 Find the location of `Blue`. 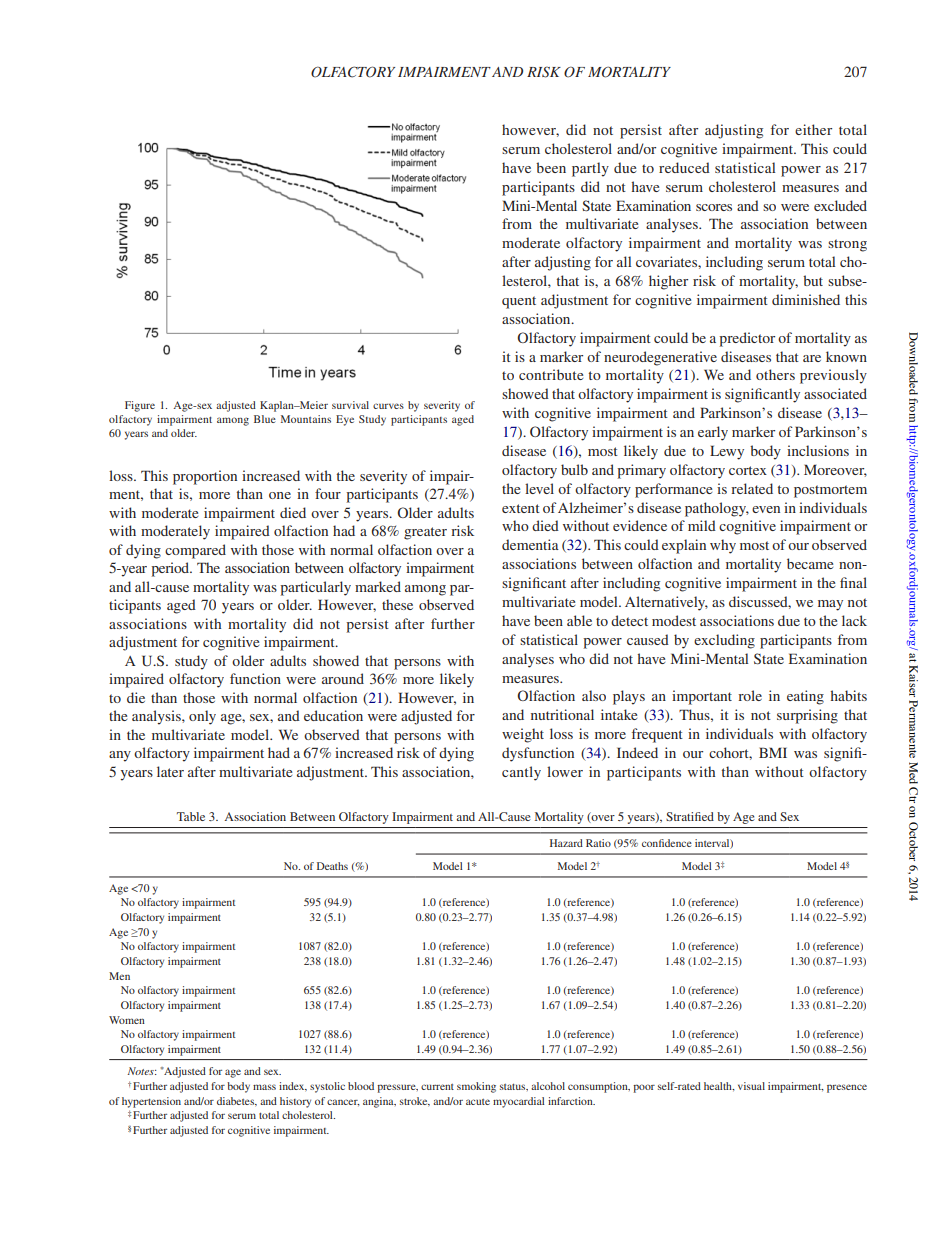

Blue is located at coordinates (265, 419).
